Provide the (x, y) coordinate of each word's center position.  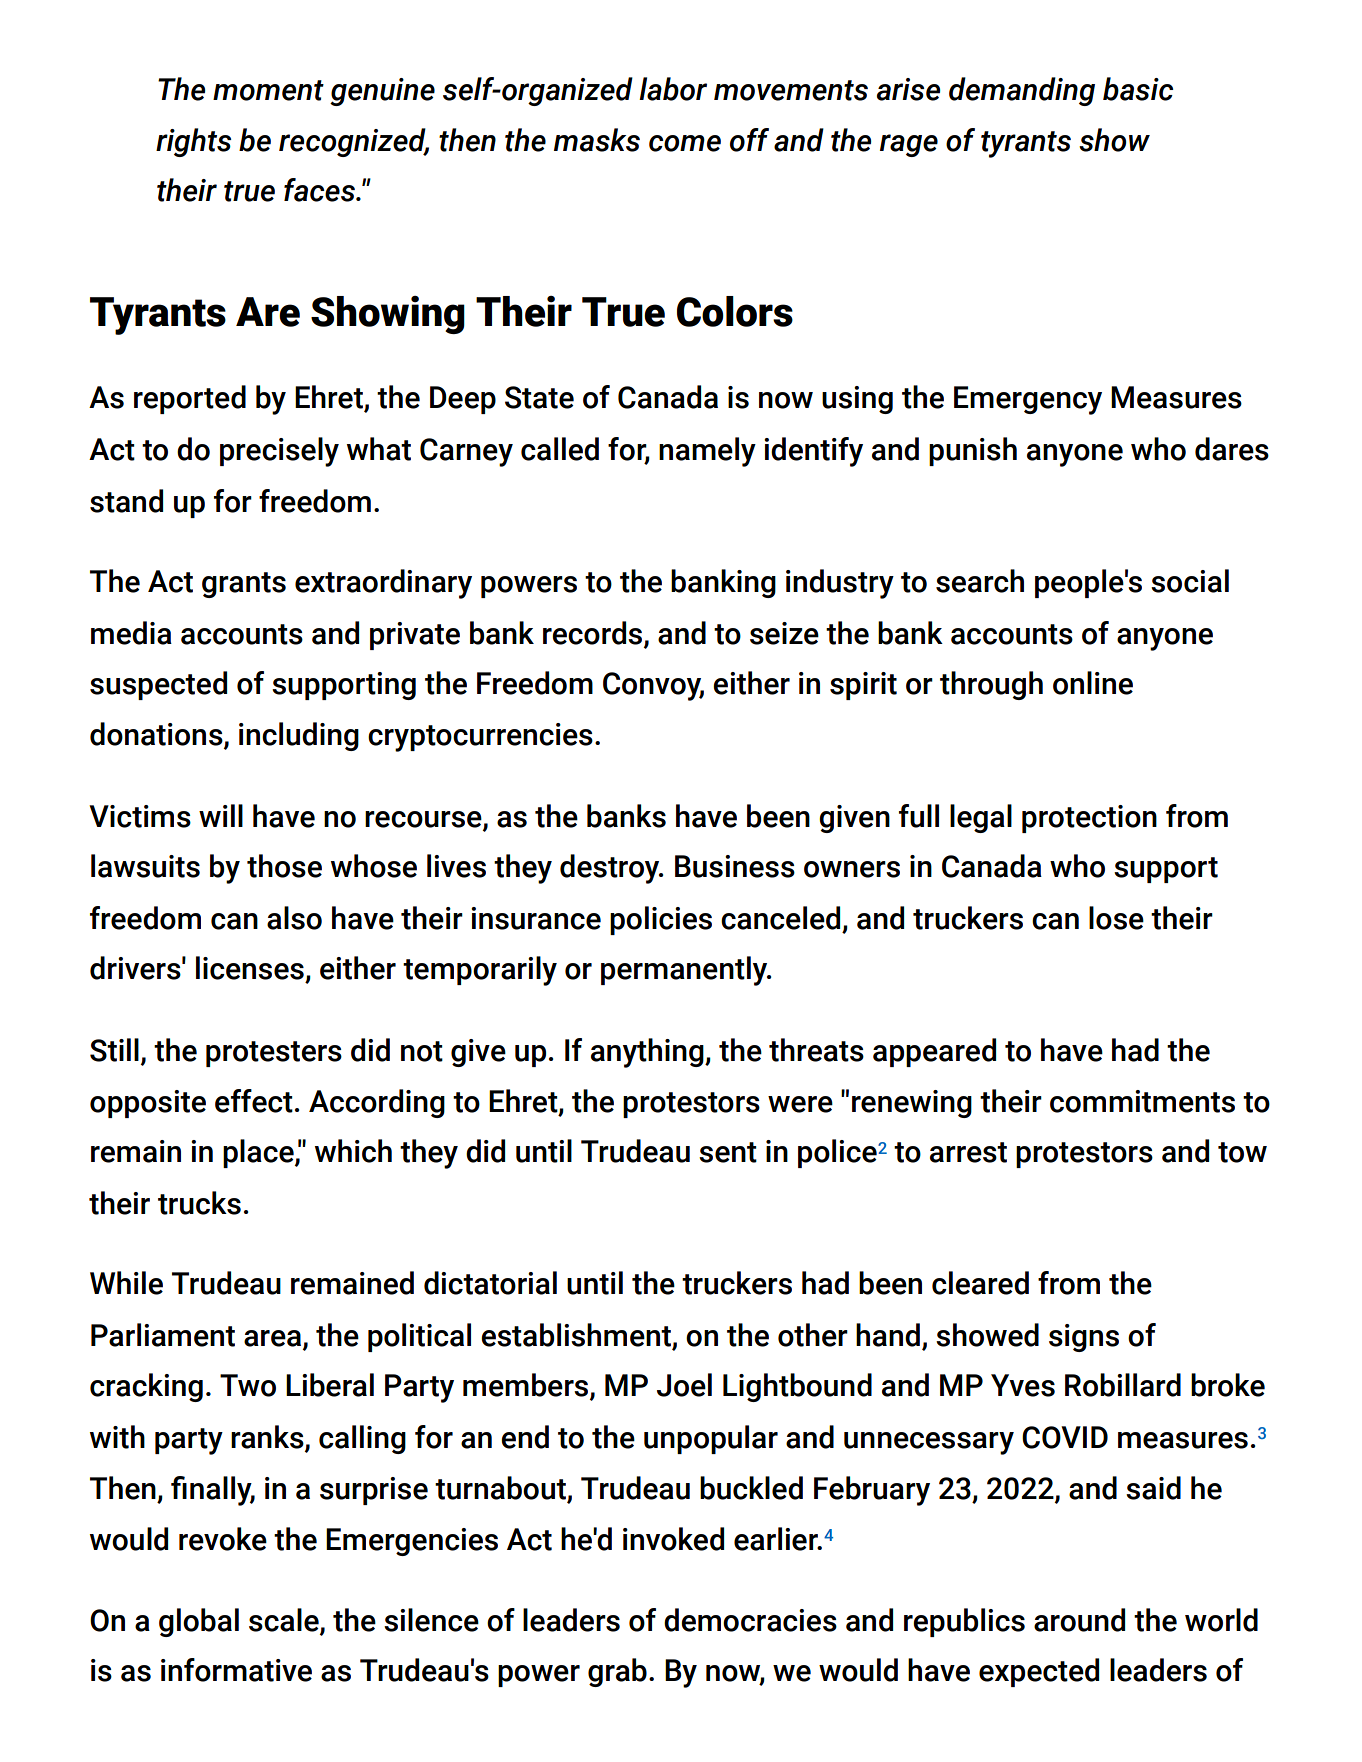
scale (285, 1621)
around (1079, 1620)
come (685, 143)
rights (193, 142)
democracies (750, 1620)
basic (1138, 89)
